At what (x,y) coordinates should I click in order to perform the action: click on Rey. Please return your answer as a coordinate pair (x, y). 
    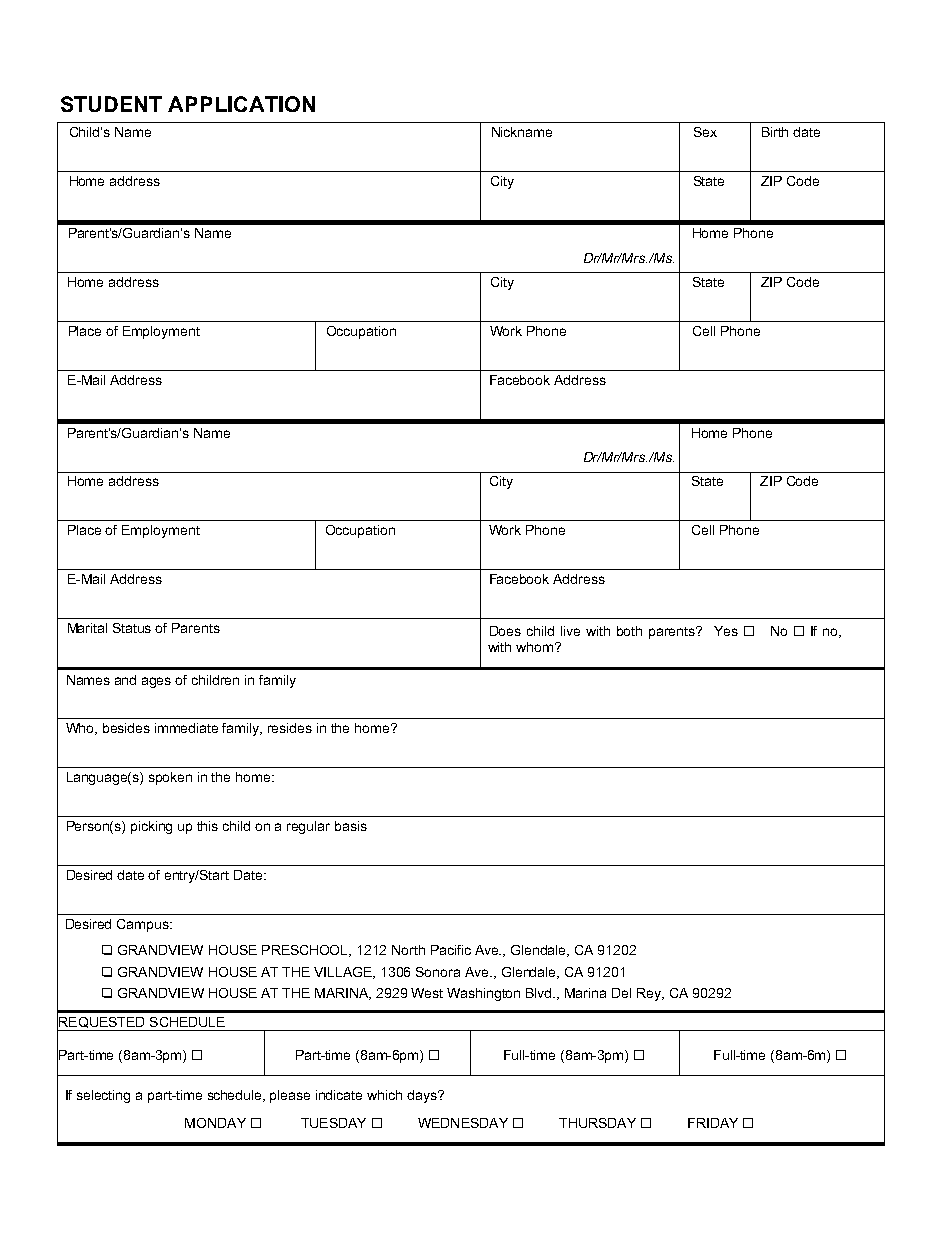
    Looking at the image, I should click on (650, 994).
